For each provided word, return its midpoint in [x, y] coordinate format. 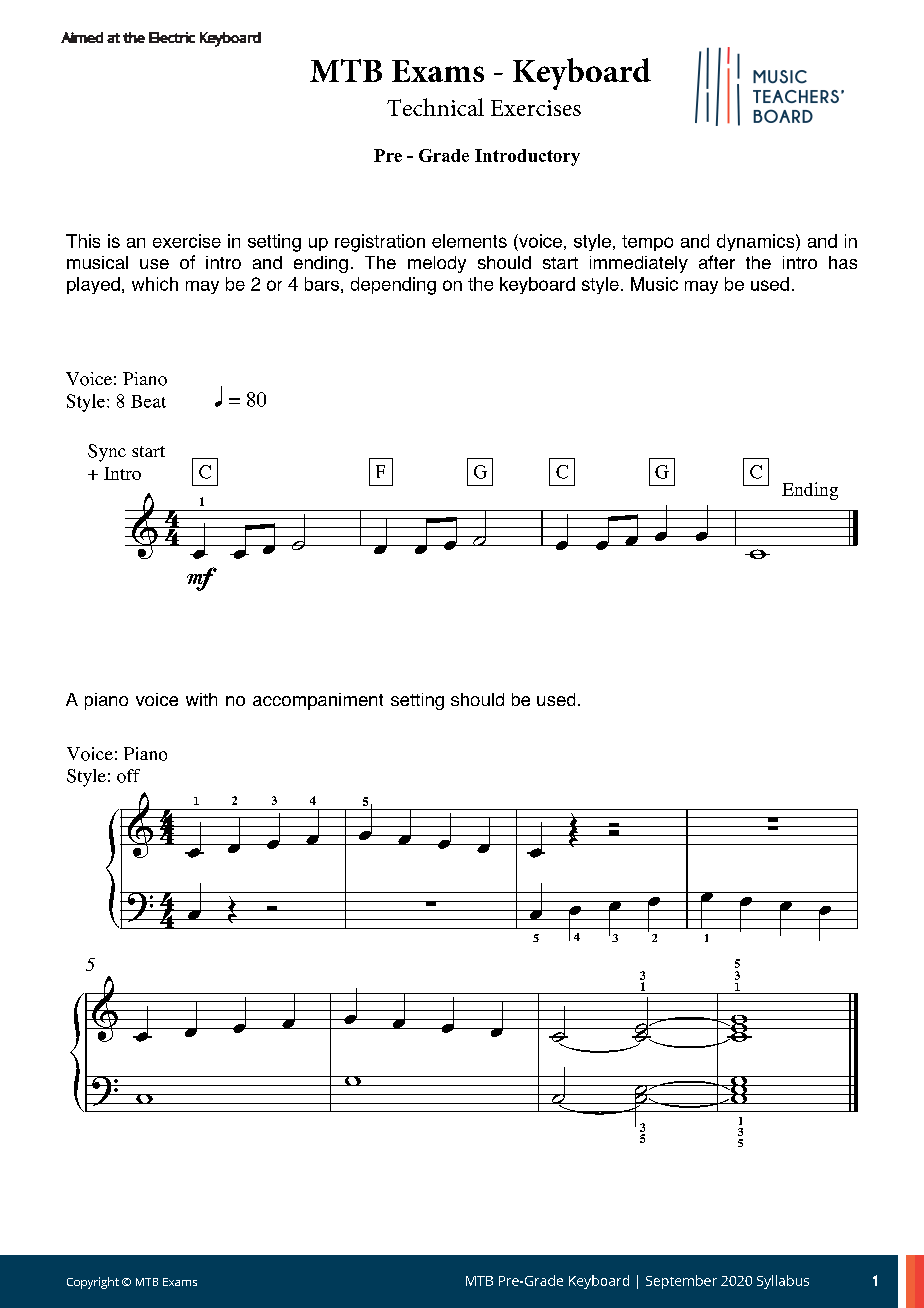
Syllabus [783, 1282]
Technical [435, 107]
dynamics [757, 242]
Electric [172, 37]
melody [437, 264]
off [128, 776]
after [717, 262]
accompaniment [318, 701]
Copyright [93, 1283]
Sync [107, 453]
